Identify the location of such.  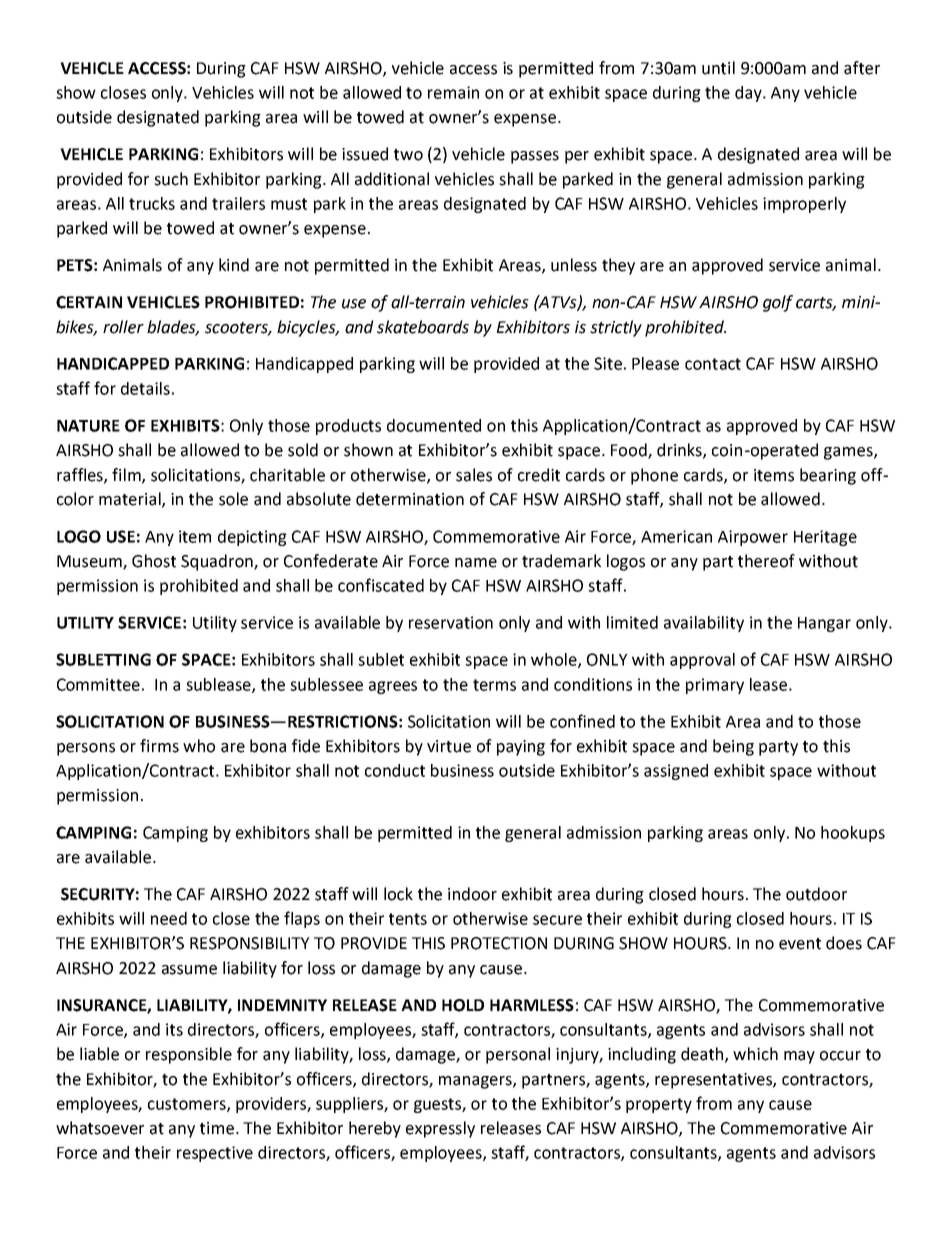
(171, 179).
